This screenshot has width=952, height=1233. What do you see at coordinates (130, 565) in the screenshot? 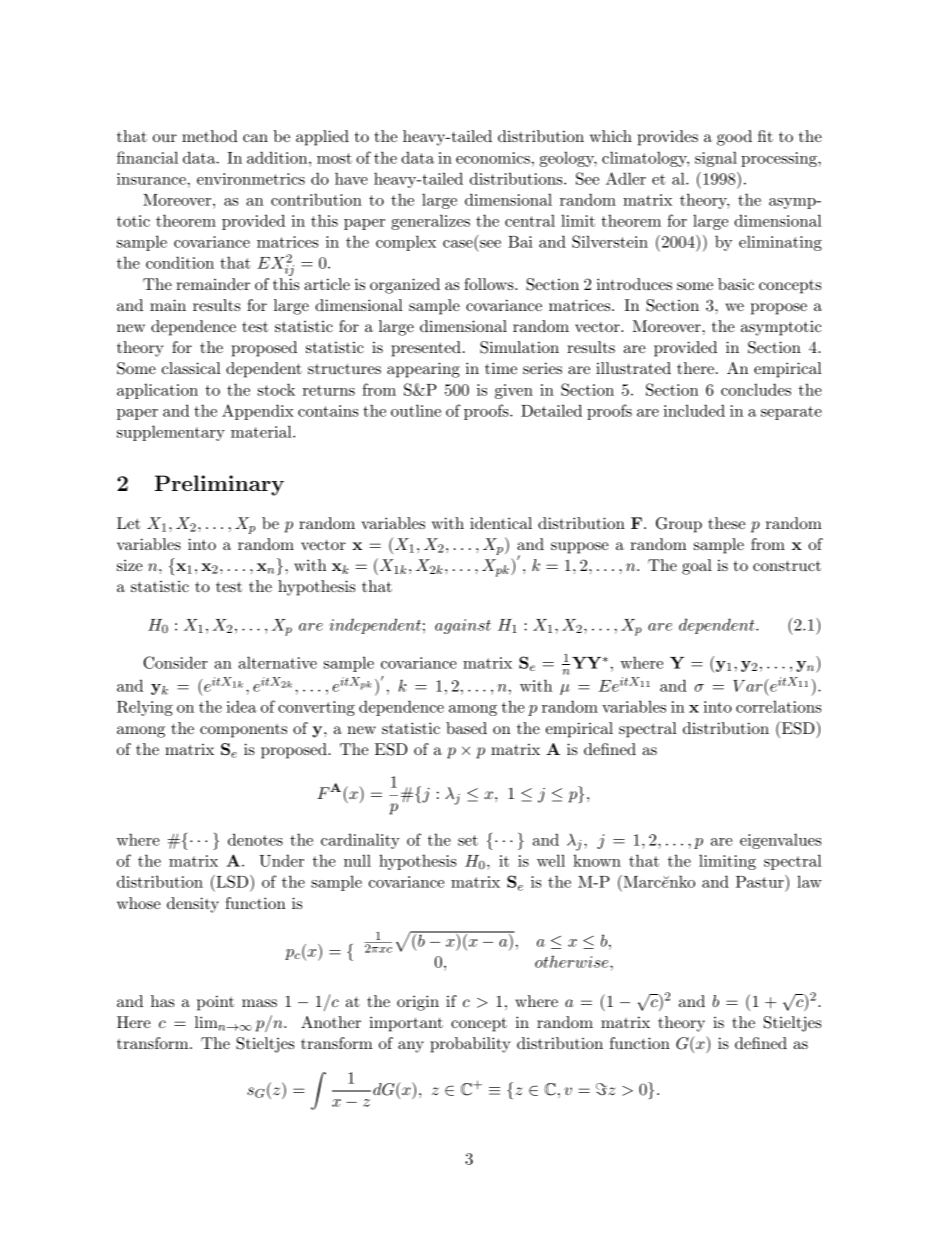
I see `size` at bounding box center [130, 565].
